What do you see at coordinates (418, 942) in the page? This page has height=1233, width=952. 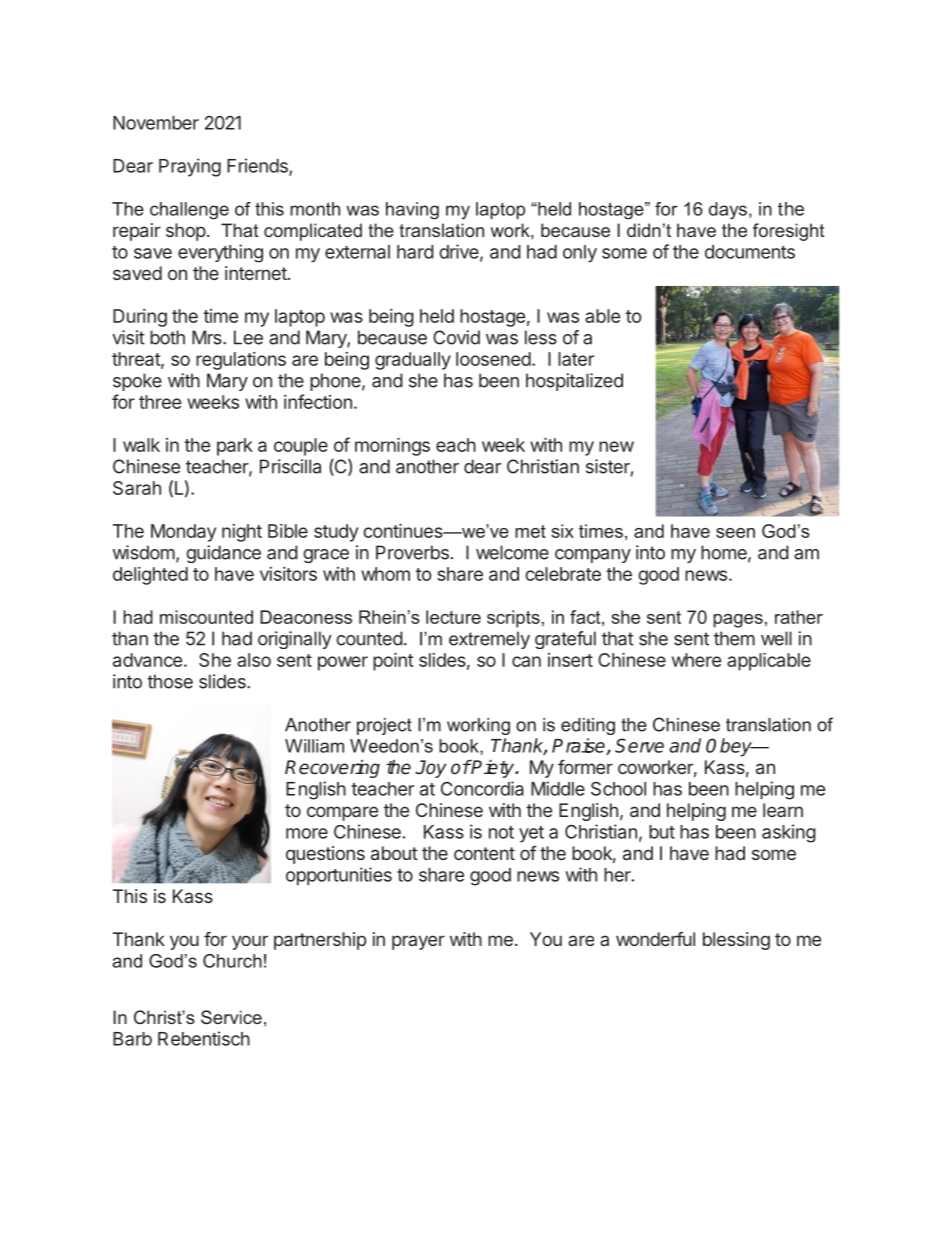 I see `prayer` at bounding box center [418, 942].
